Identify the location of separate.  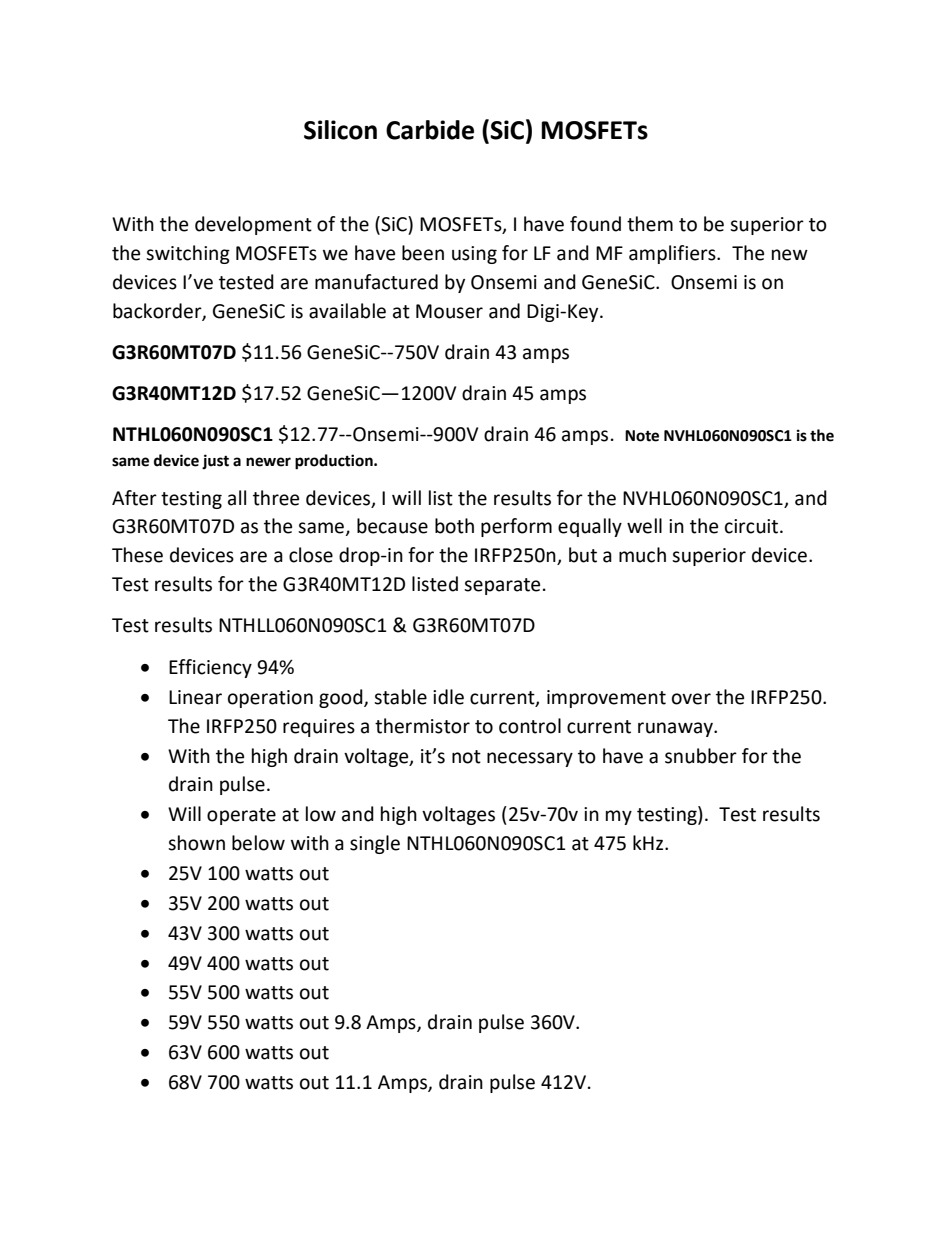
(502, 586).
